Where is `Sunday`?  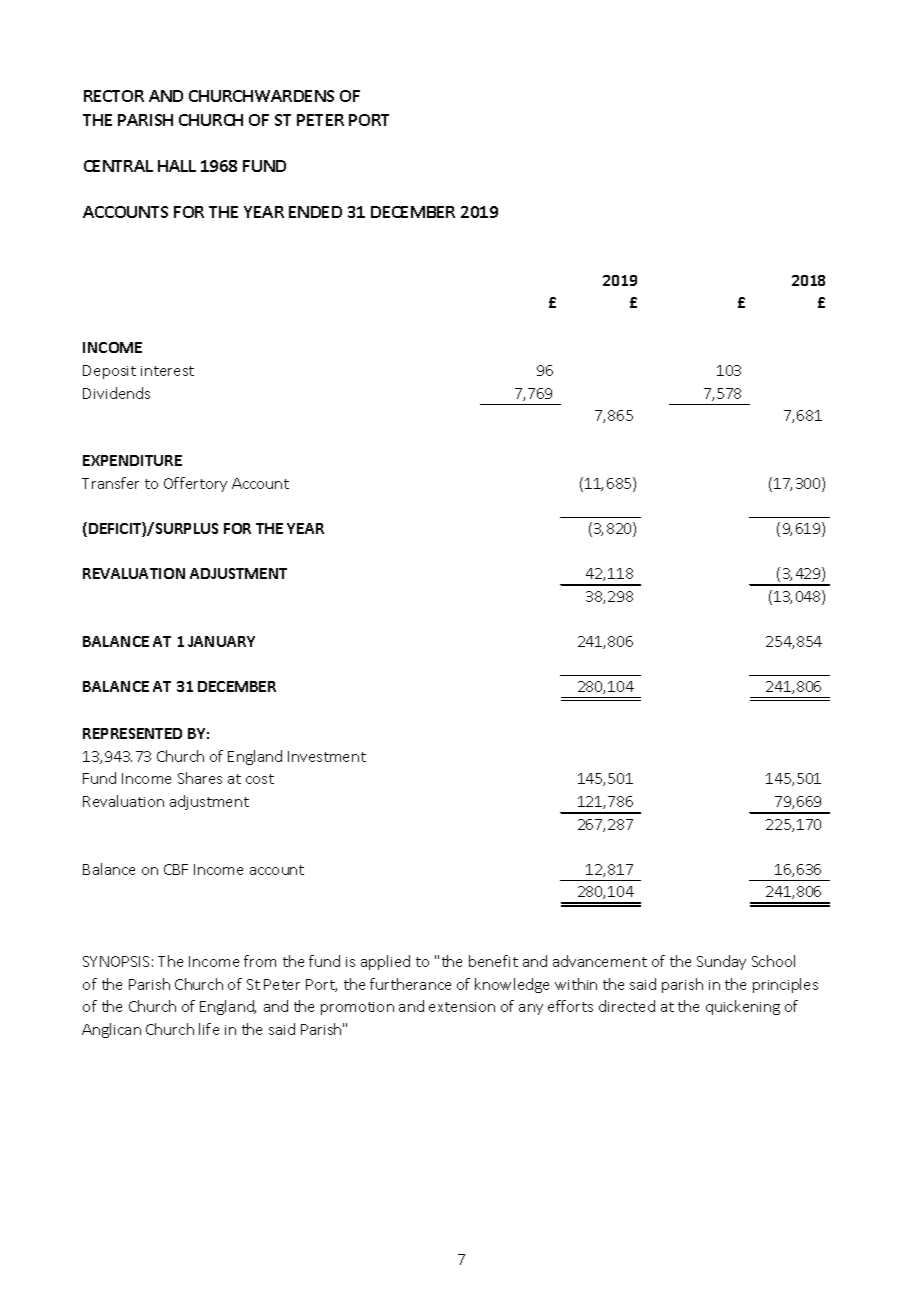
Sunday is located at coordinates (721, 962).
